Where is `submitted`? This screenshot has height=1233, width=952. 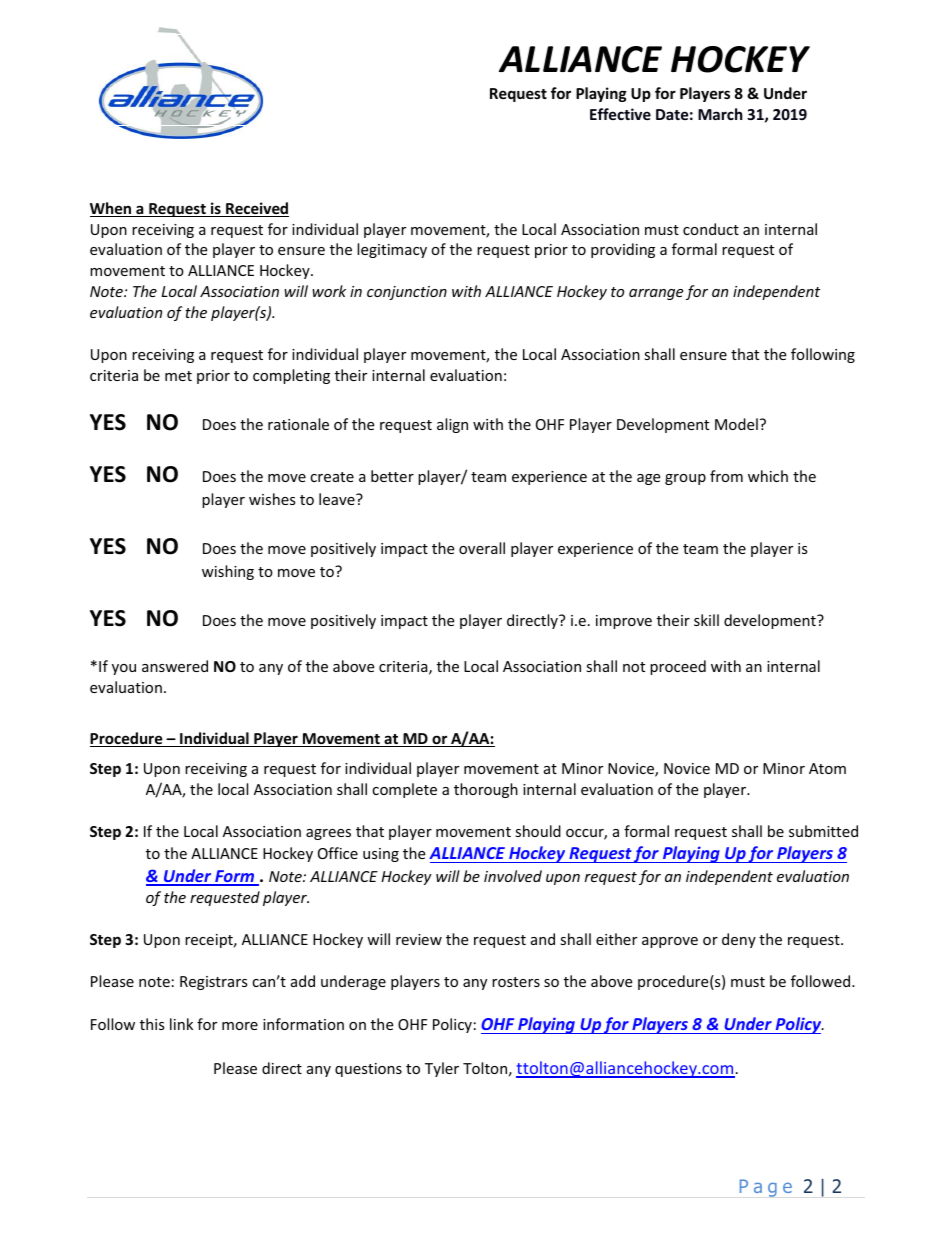
submitted is located at coordinates (823, 831).
